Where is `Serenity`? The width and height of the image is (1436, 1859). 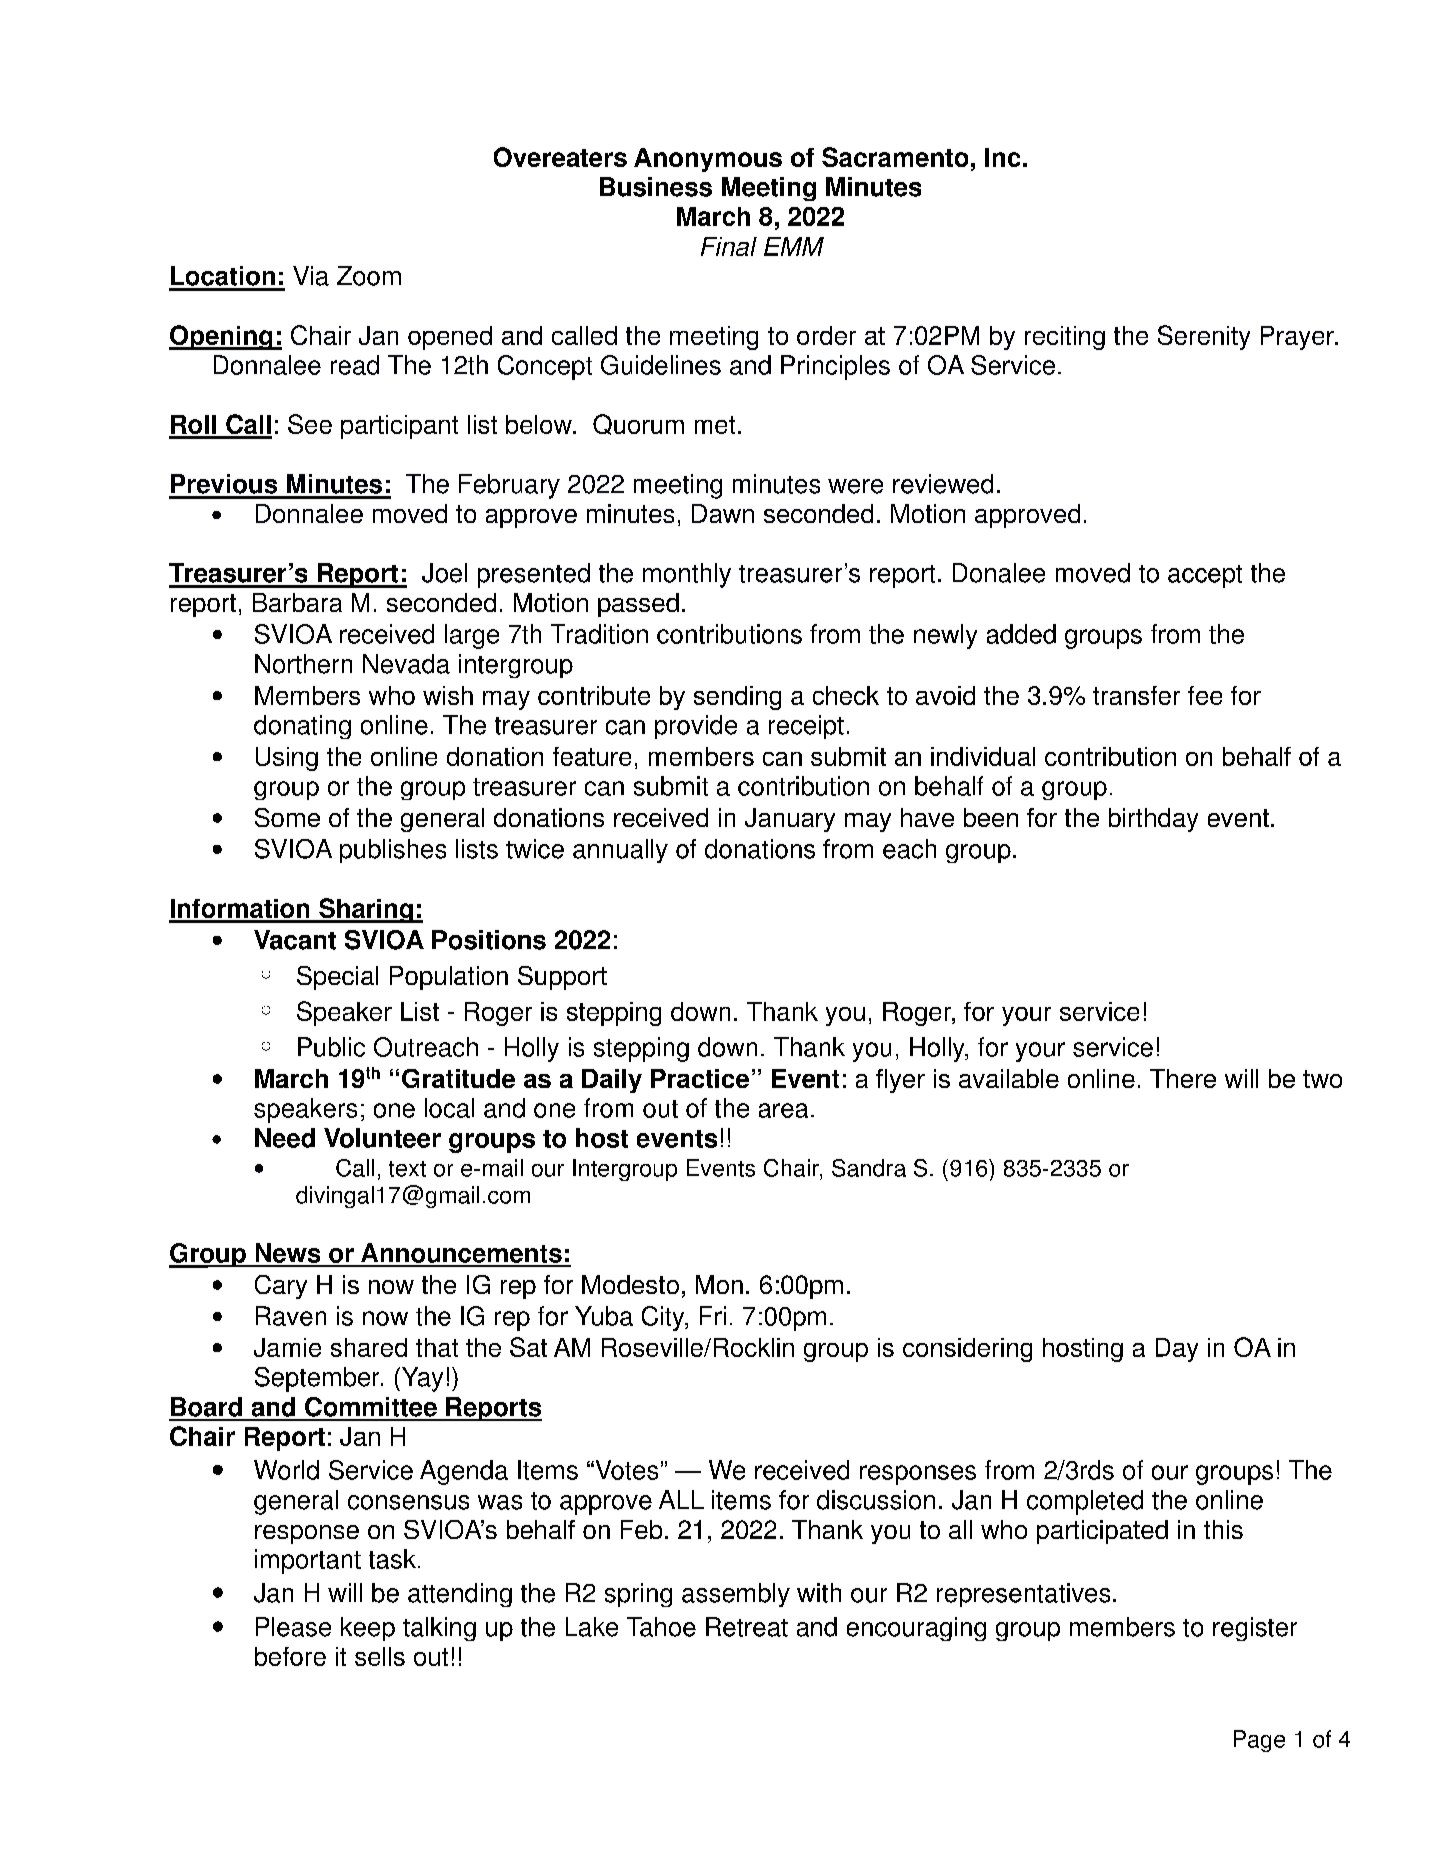
Serenity is located at coordinates (1204, 337).
